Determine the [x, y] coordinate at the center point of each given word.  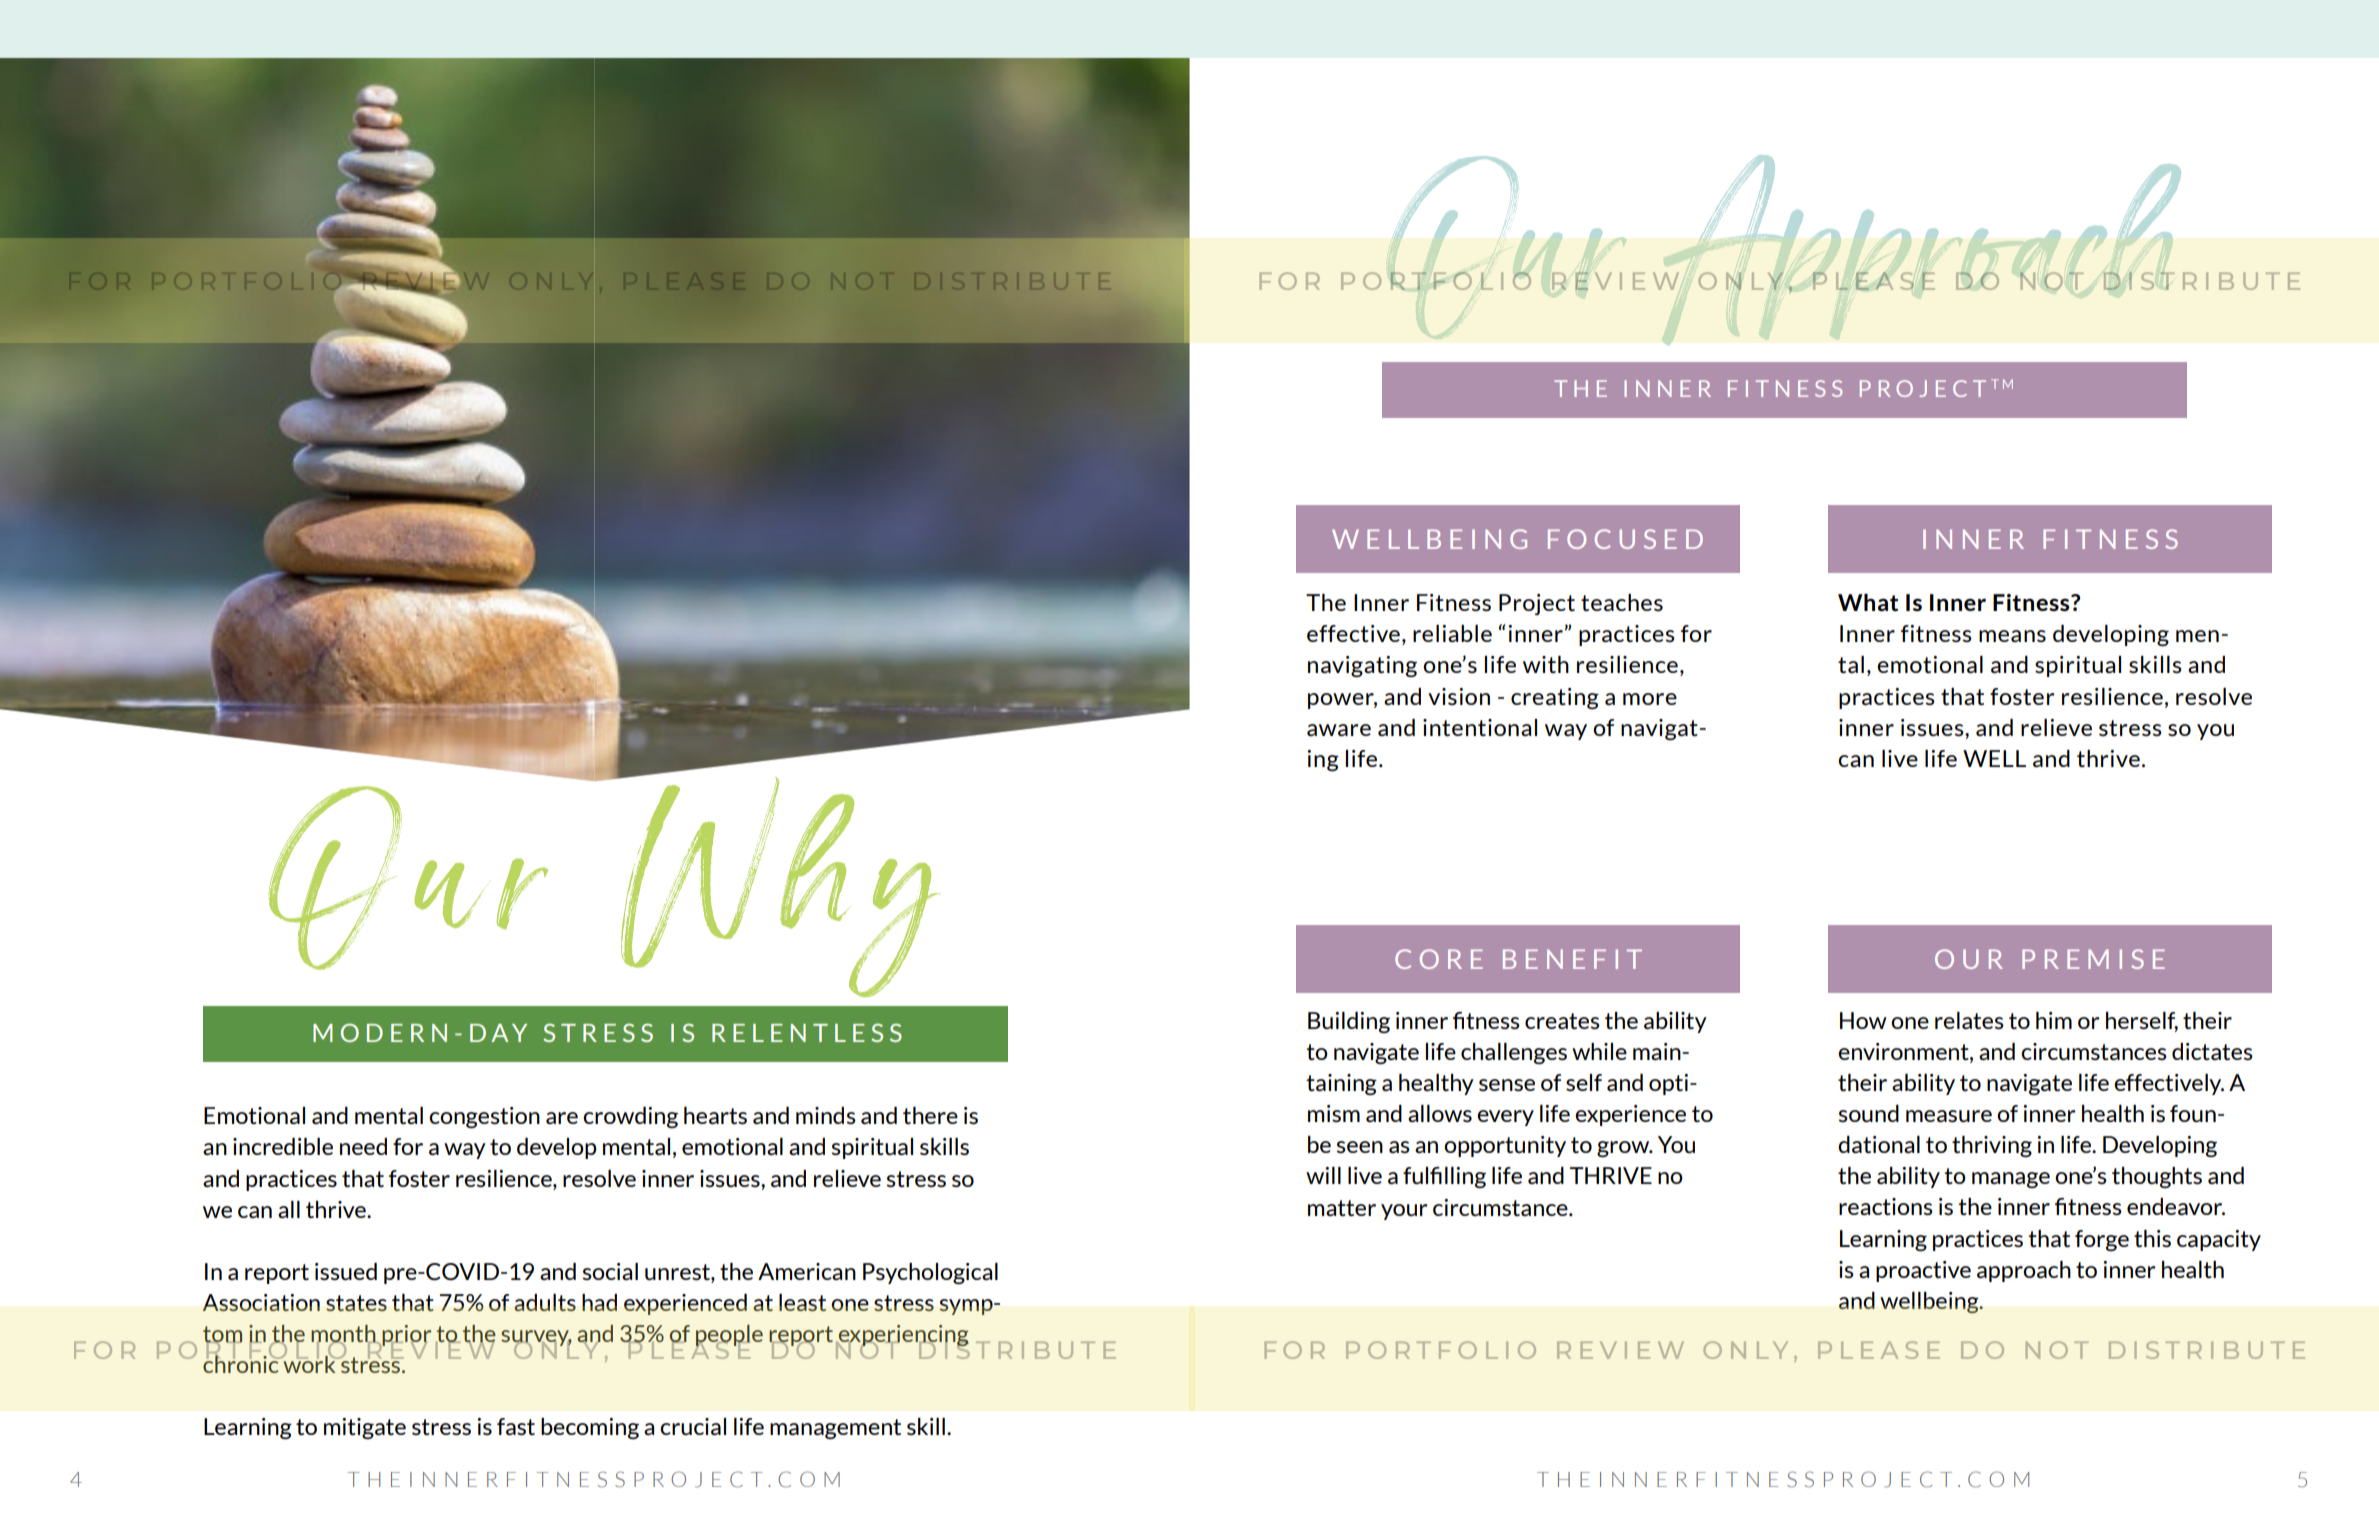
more [1650, 699]
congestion [484, 1118]
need [363, 1146]
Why [779, 885]
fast [516, 1426]
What [1868, 603]
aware [1339, 730]
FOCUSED [1625, 539]
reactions [1886, 1206]
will [1323, 1175]
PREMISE [2093, 959]
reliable [1452, 633]
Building [1349, 1022]
